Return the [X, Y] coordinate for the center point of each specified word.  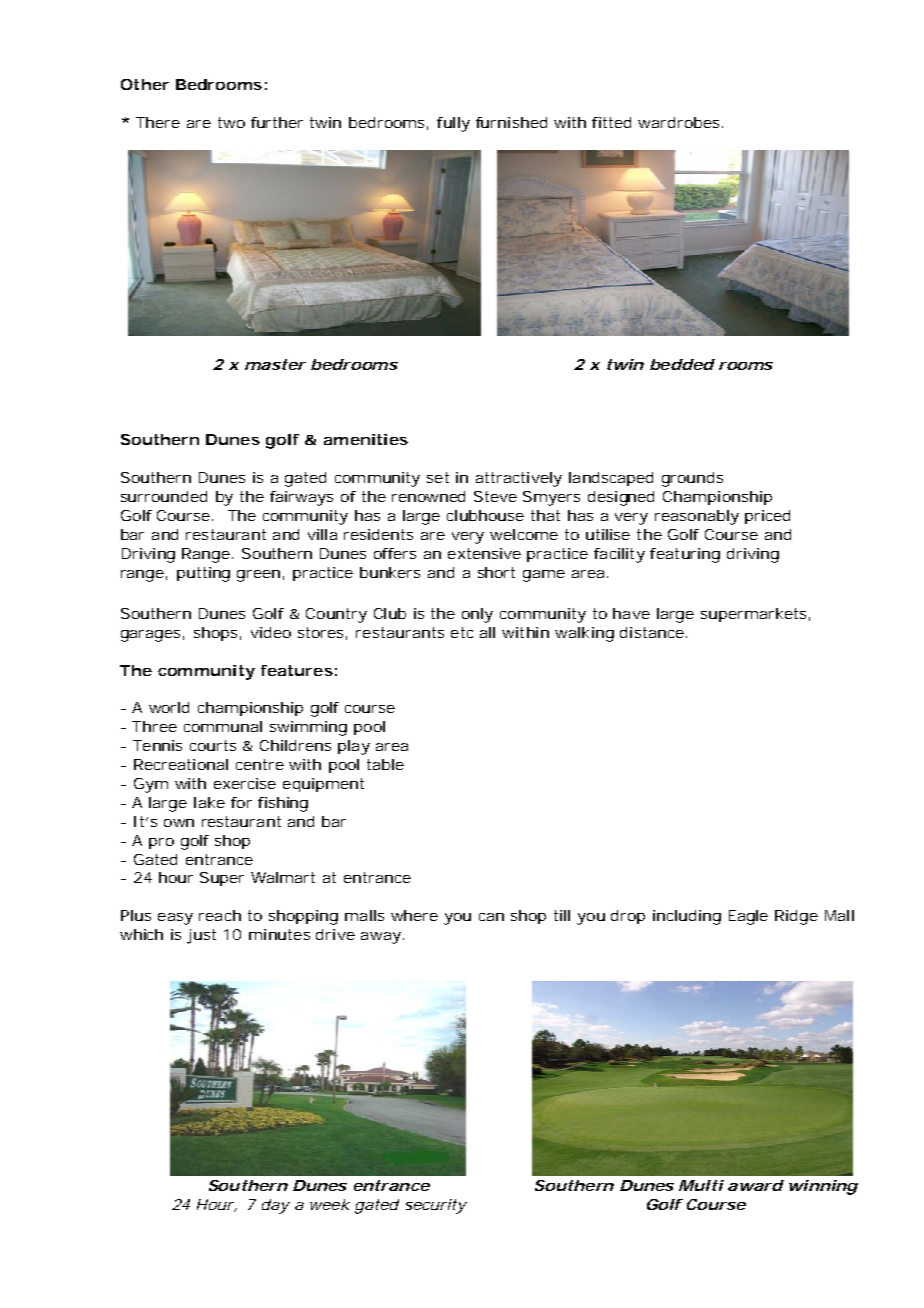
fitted [611, 122]
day [276, 1206]
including [687, 917]
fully [453, 124]
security [436, 1206]
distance [652, 632]
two [231, 122]
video [271, 632]
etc [462, 632]
